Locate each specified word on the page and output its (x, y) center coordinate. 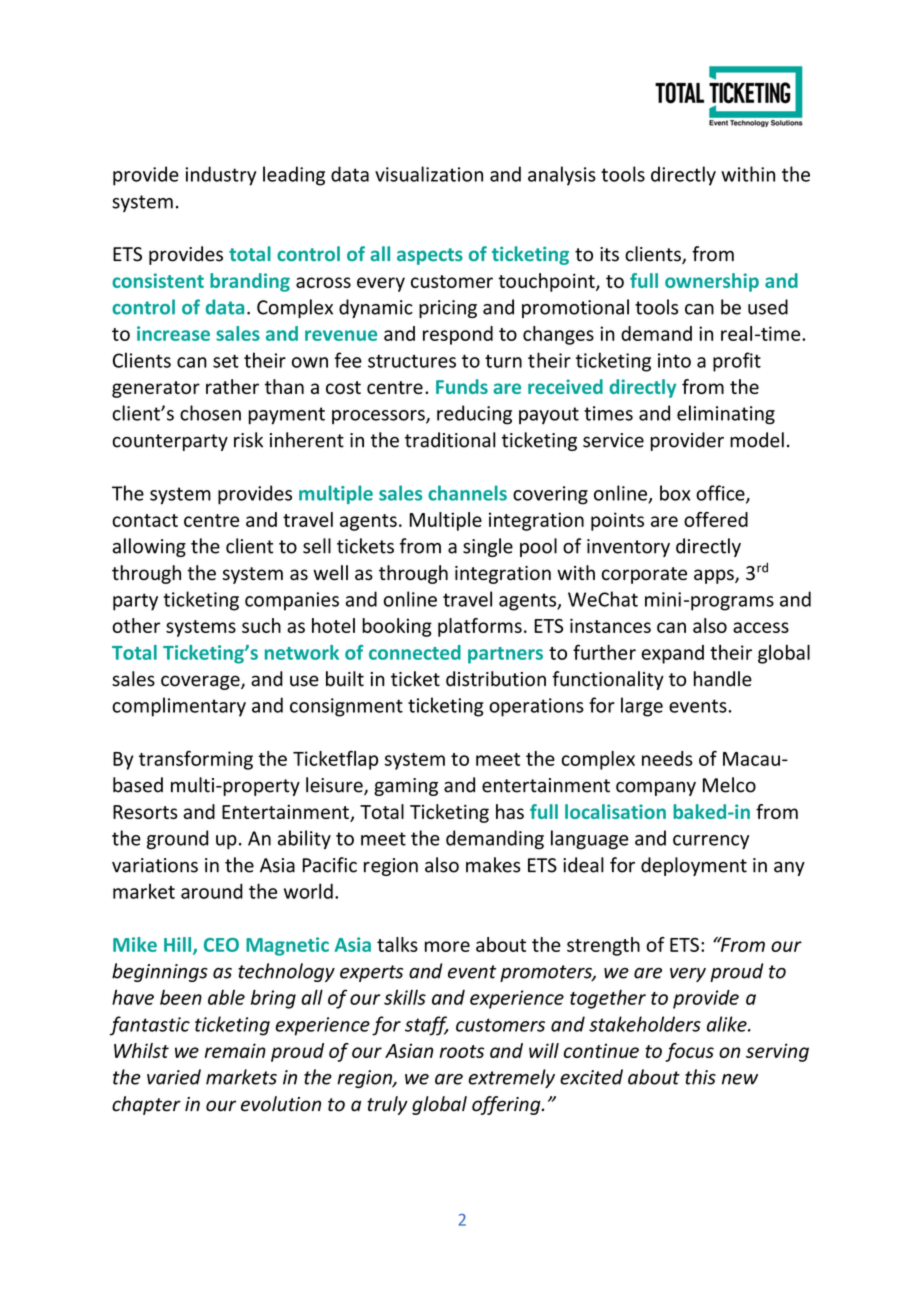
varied (174, 1077)
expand (672, 654)
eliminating (726, 415)
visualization (429, 174)
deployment (694, 866)
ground (177, 840)
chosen (210, 413)
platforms (480, 627)
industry (220, 176)
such (261, 625)
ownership (712, 282)
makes (493, 865)
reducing (474, 415)
